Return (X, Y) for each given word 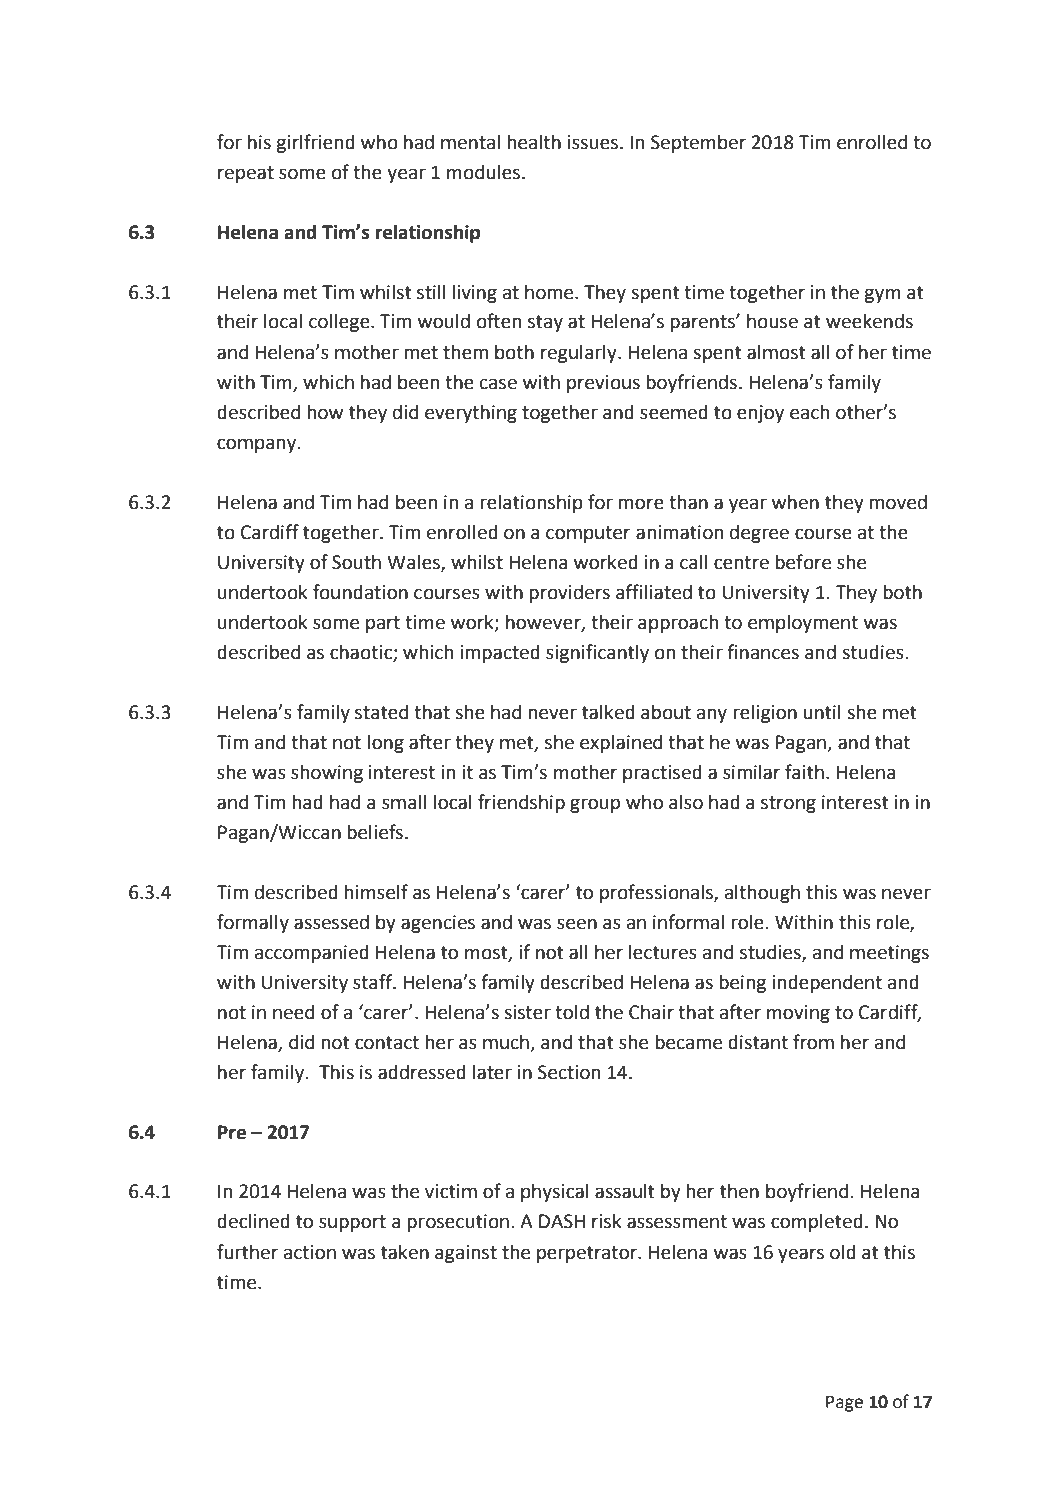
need (293, 1012)
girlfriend (315, 143)
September (698, 143)
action (310, 1252)
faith (804, 772)
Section (569, 1072)
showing (327, 773)
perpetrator (588, 1254)
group (595, 805)
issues (594, 142)
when (795, 502)
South (356, 562)
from (813, 1042)
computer (588, 534)
